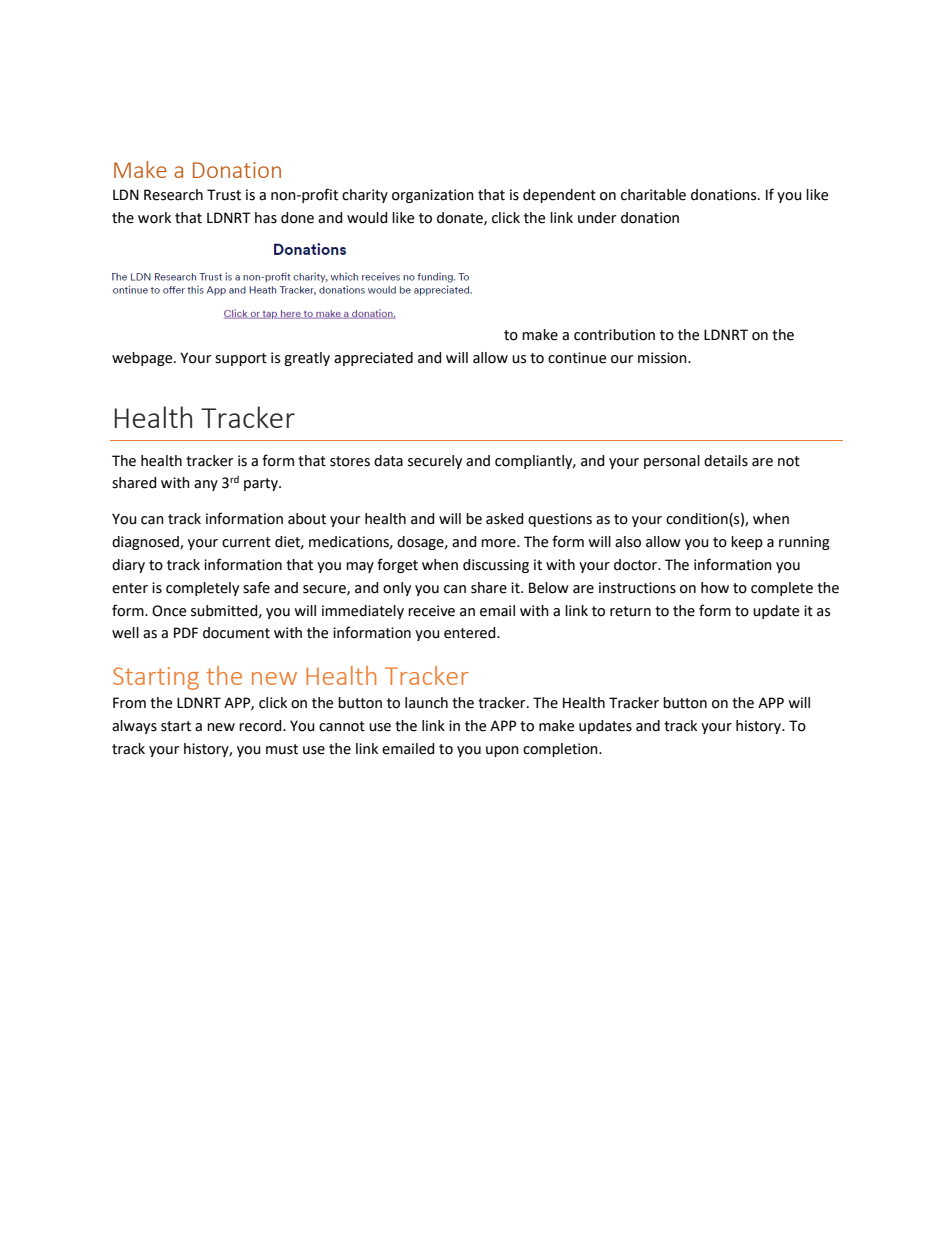 Image resolution: width=952 pixels, height=1233 pixels. What do you see at coordinates (502, 751) in the image?
I see `upon` at bounding box center [502, 751].
